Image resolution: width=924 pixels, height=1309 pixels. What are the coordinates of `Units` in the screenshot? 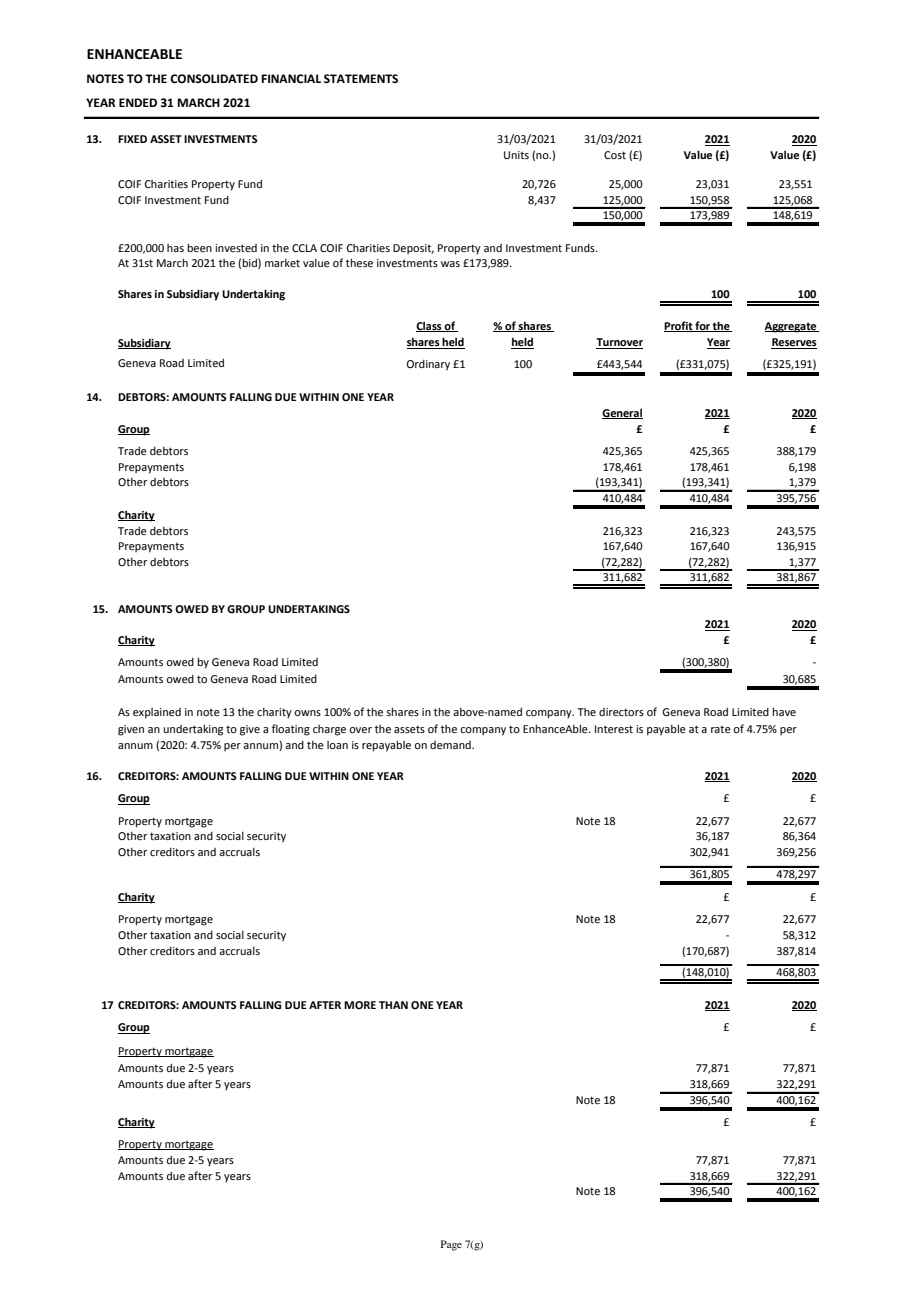 It's located at (516, 155).
